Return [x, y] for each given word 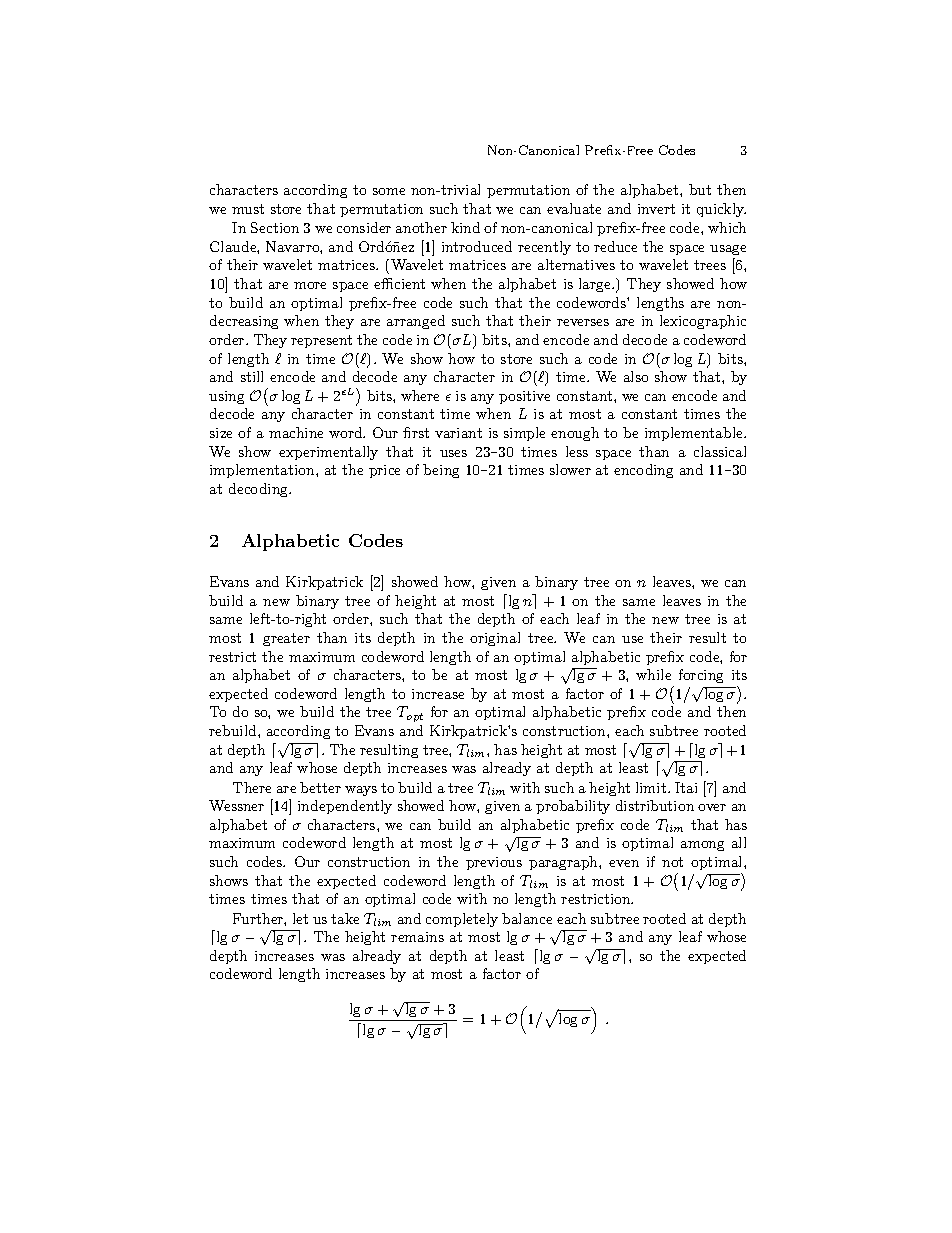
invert [656, 209]
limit [652, 787]
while [653, 674]
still [252, 376]
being [441, 471]
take [345, 918]
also [636, 376]
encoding [643, 471]
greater [286, 639]
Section [275, 227]
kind [465, 227]
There [252, 787]
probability [573, 807]
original [495, 639]
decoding [260, 490]
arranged [416, 322]
